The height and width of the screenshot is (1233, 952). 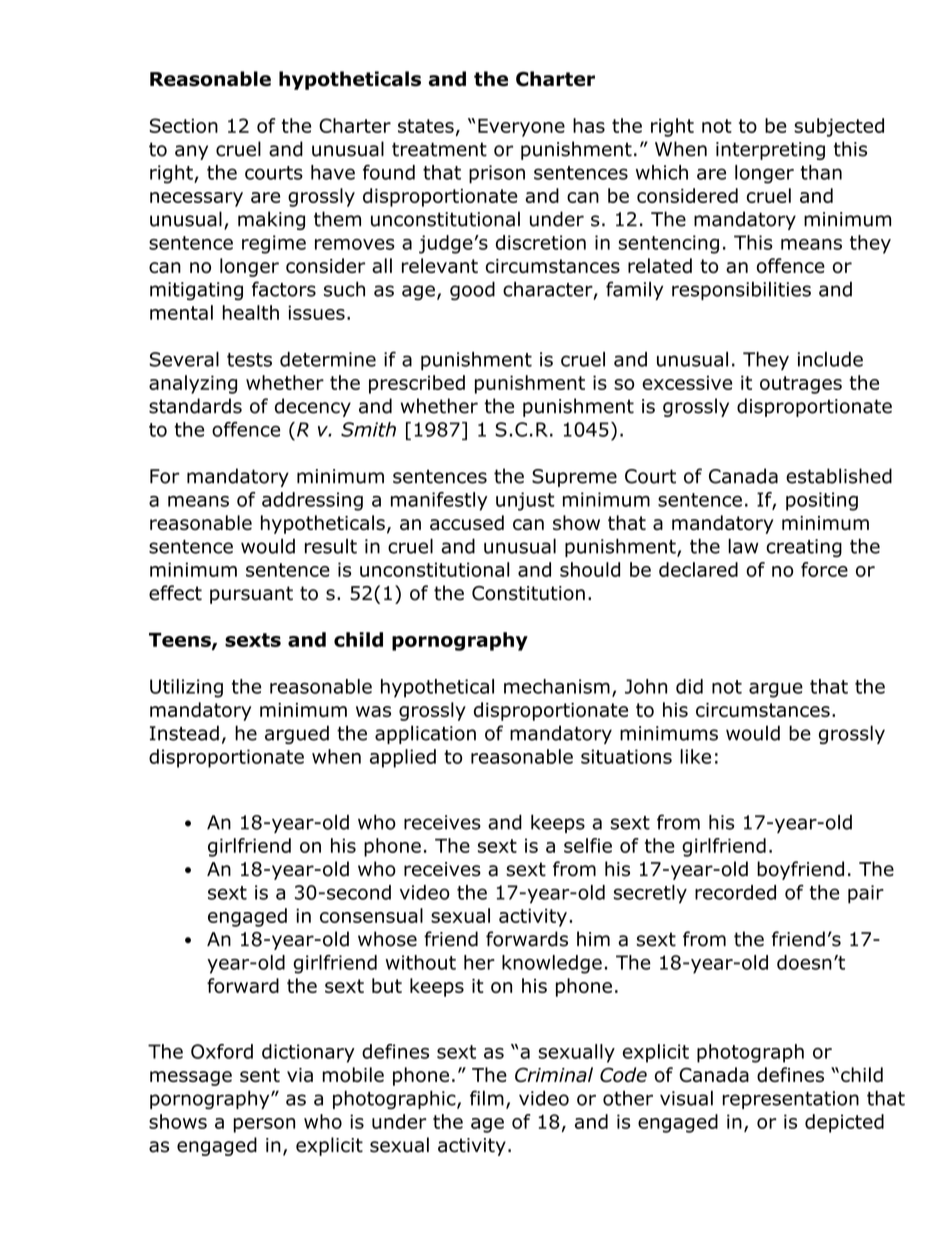 What do you see at coordinates (588, 845) in the screenshot?
I see `selfie` at bounding box center [588, 845].
